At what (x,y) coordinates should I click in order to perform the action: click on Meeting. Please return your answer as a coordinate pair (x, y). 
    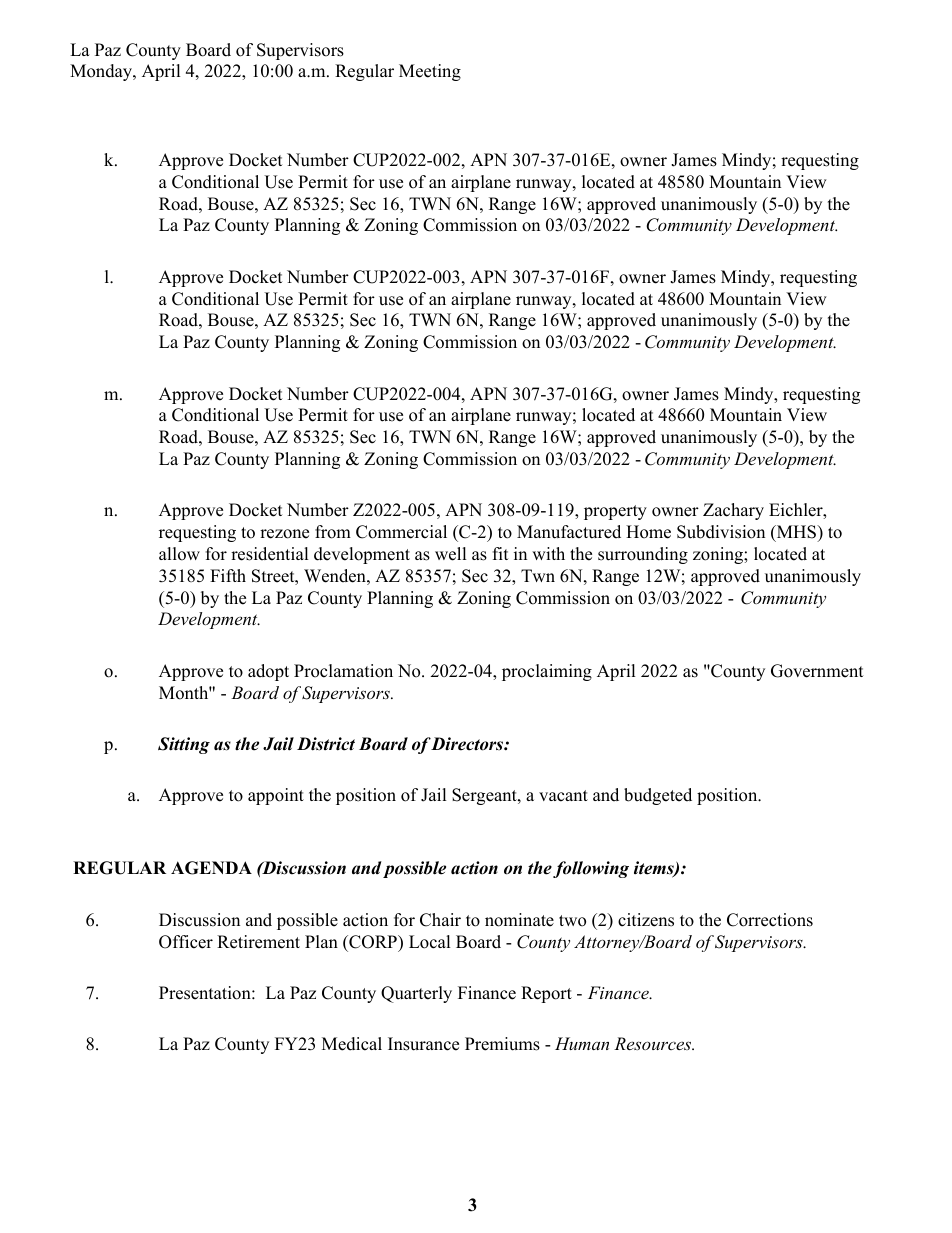
    Looking at the image, I should click on (430, 72).
